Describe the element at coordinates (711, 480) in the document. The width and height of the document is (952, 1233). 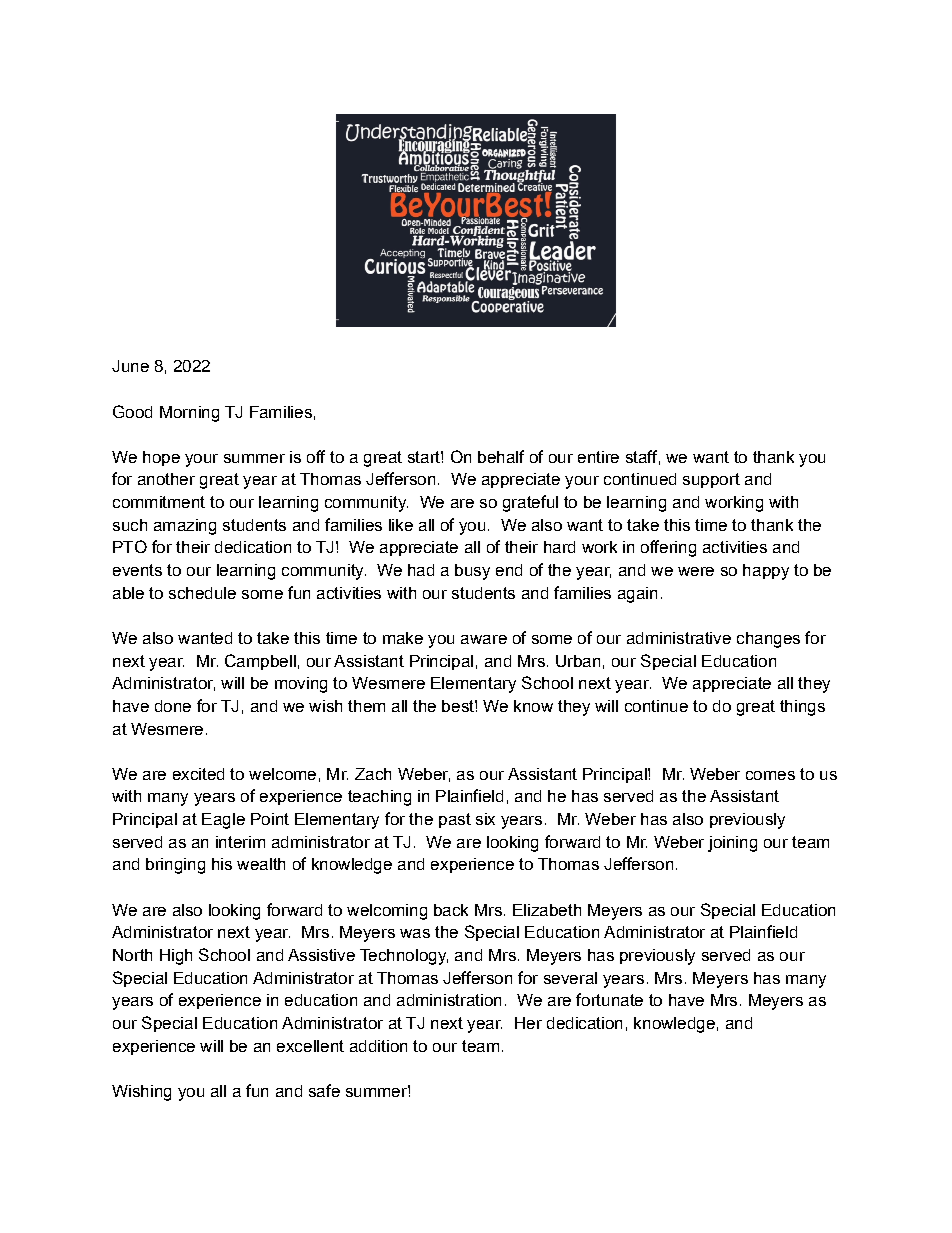
I see `support` at that location.
